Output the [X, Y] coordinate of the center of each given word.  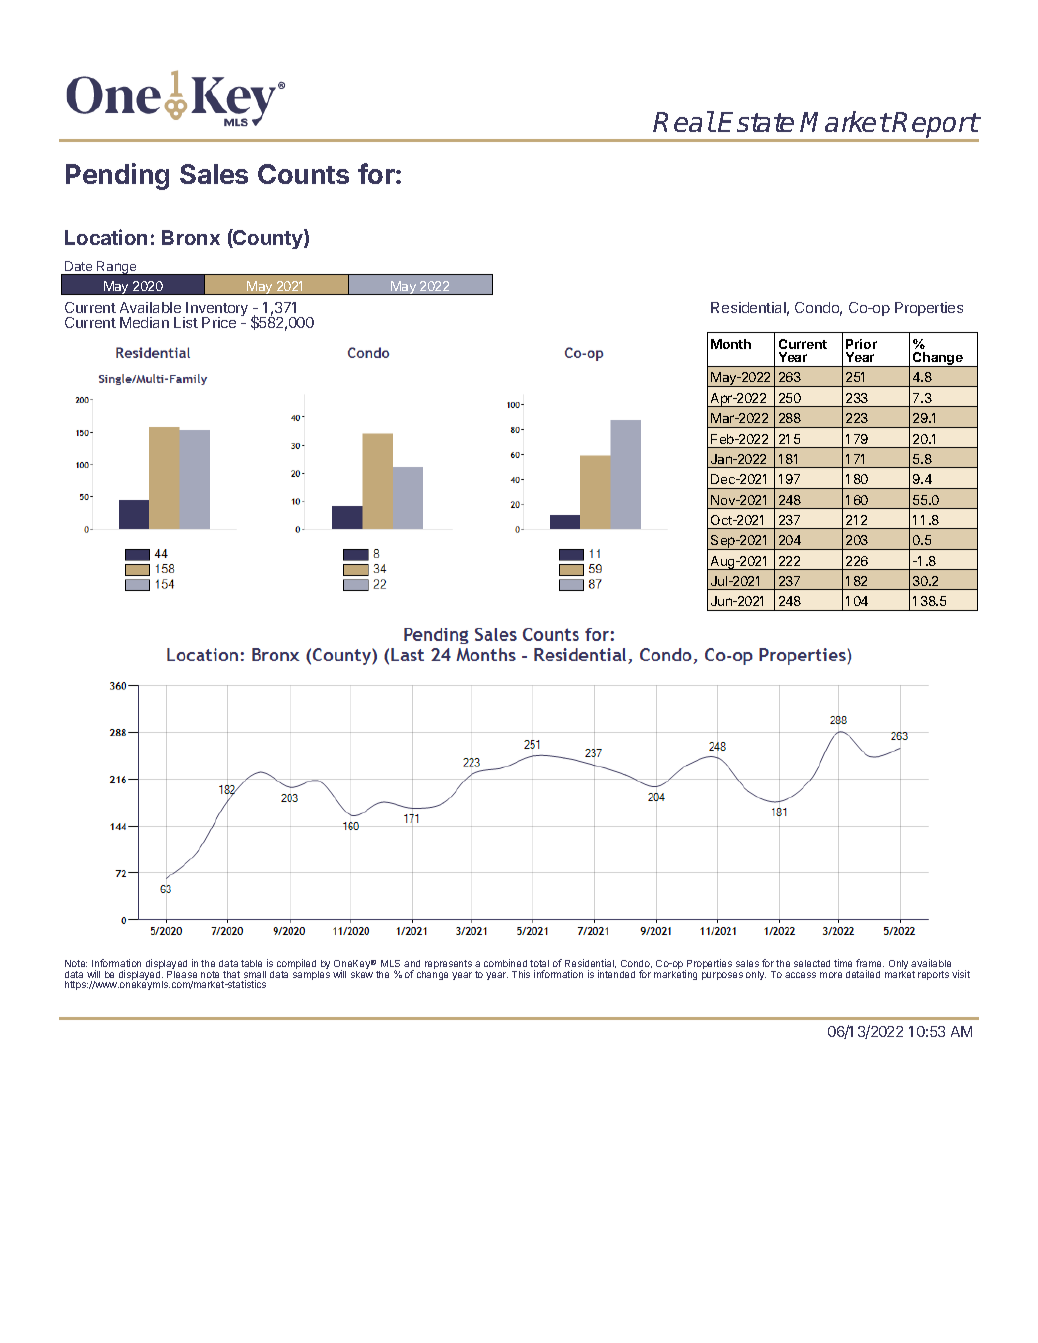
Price [219, 322]
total [539, 965]
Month [731, 344]
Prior [861, 344]
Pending [117, 176]
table [251, 963]
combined [505, 965]
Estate [756, 122]
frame [870, 965]
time [843, 963]
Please [182, 973]
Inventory [217, 310]
